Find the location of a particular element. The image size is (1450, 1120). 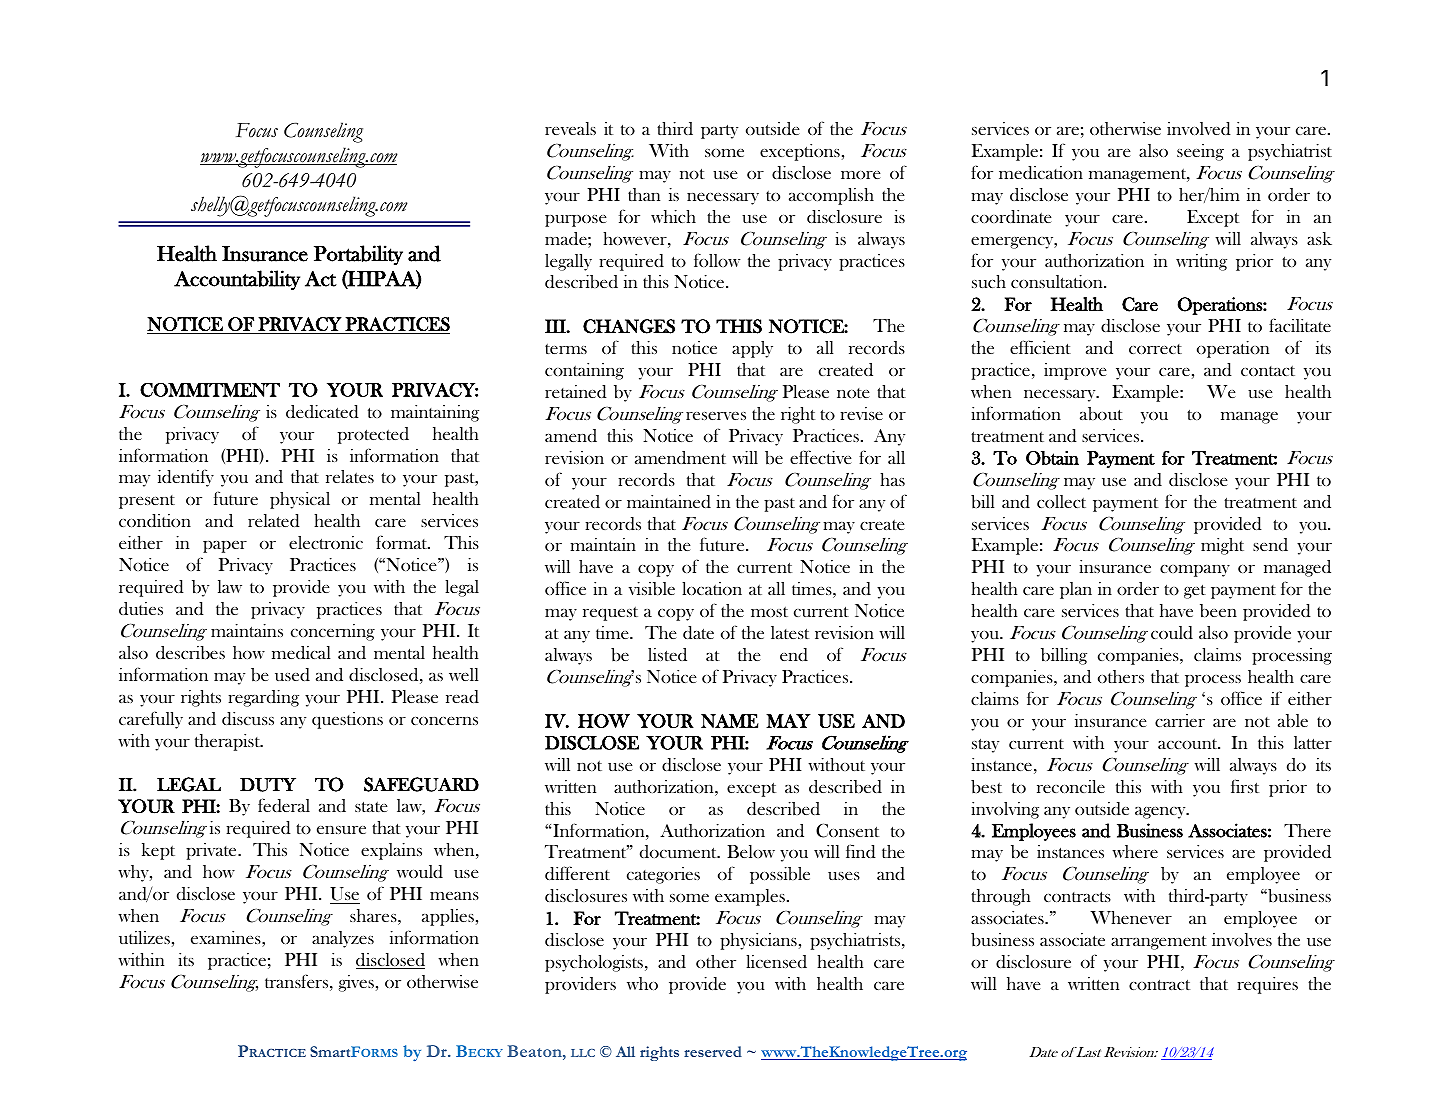

than is located at coordinates (644, 194).
